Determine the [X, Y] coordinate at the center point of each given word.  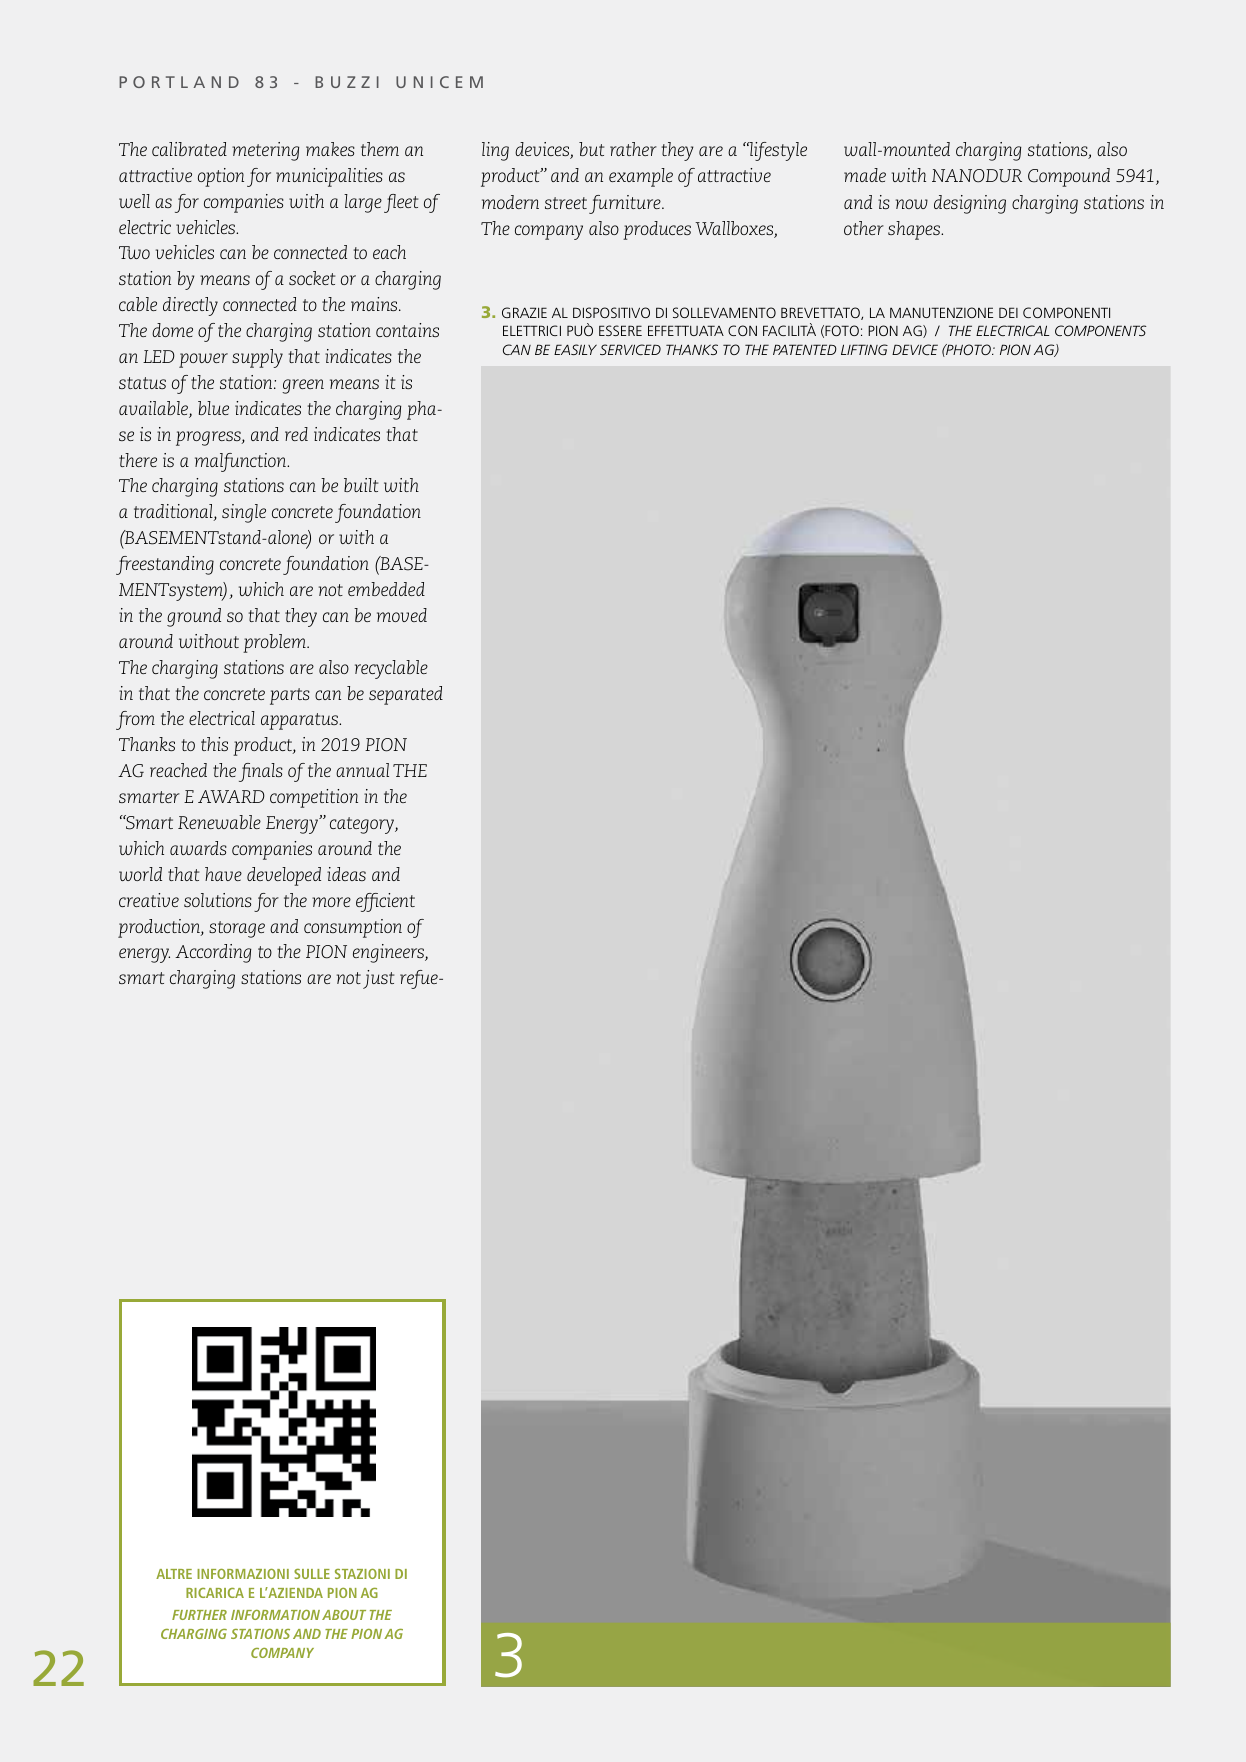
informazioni [243, 1574]
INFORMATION [275, 1615]
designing [970, 204]
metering [265, 151]
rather [633, 149]
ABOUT [344, 1615]
